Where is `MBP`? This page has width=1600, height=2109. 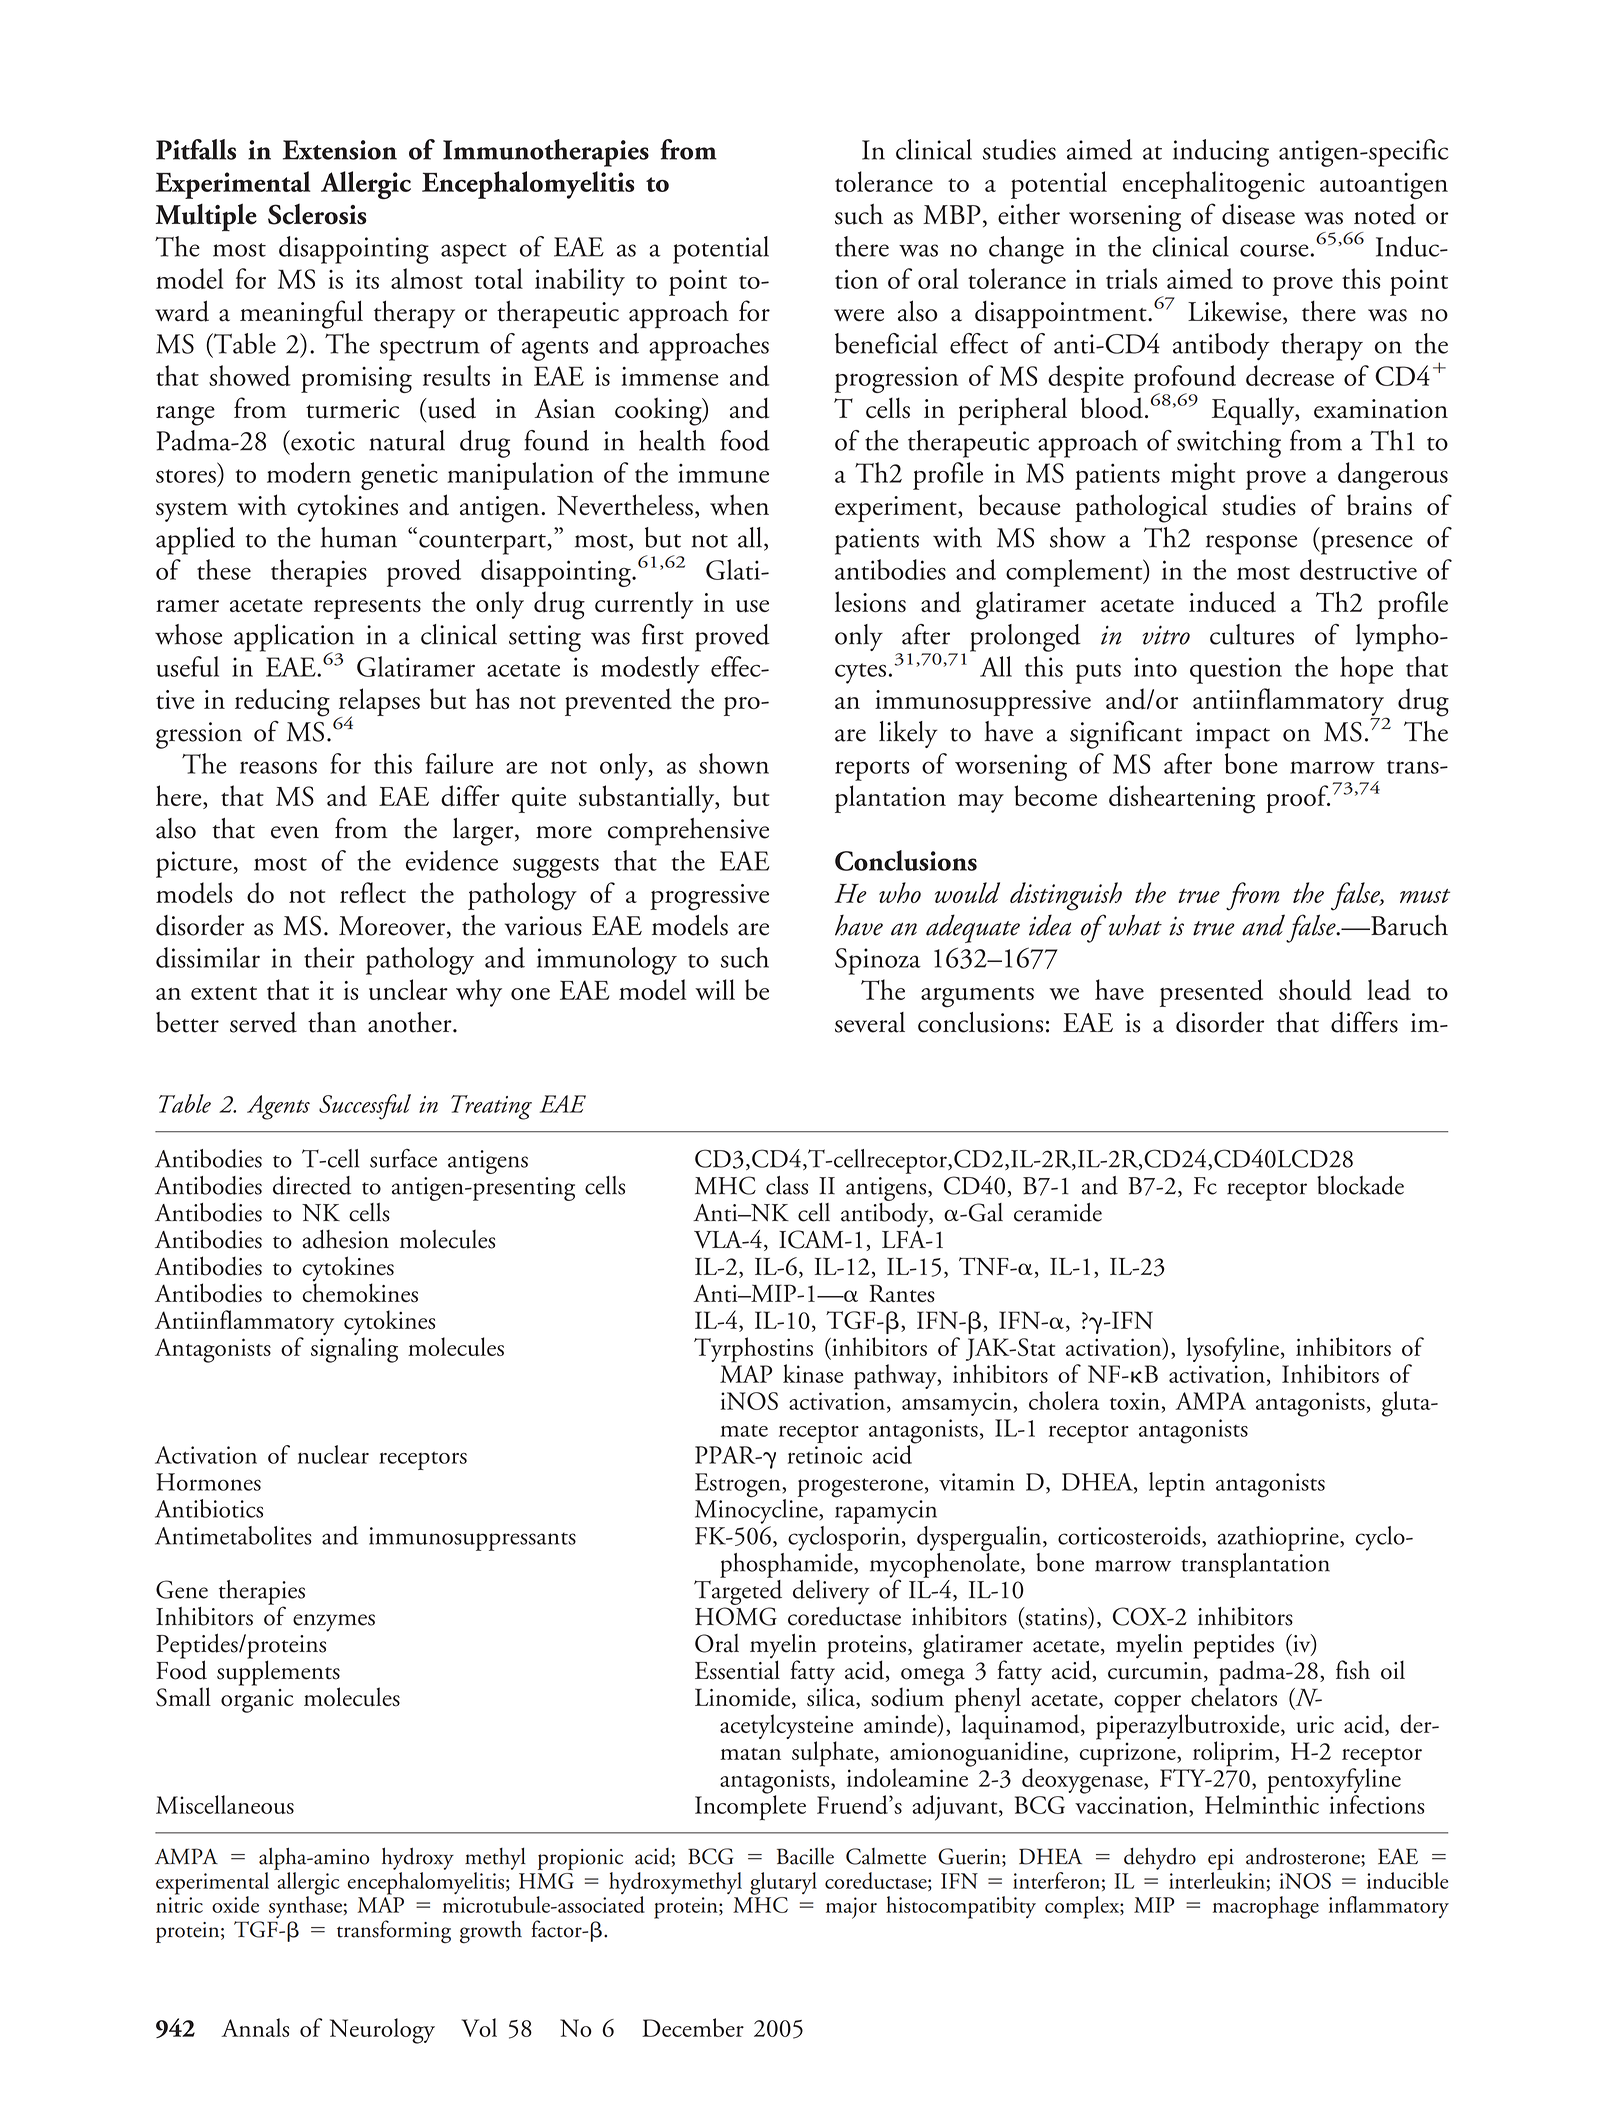
MBP is located at coordinates (952, 214).
